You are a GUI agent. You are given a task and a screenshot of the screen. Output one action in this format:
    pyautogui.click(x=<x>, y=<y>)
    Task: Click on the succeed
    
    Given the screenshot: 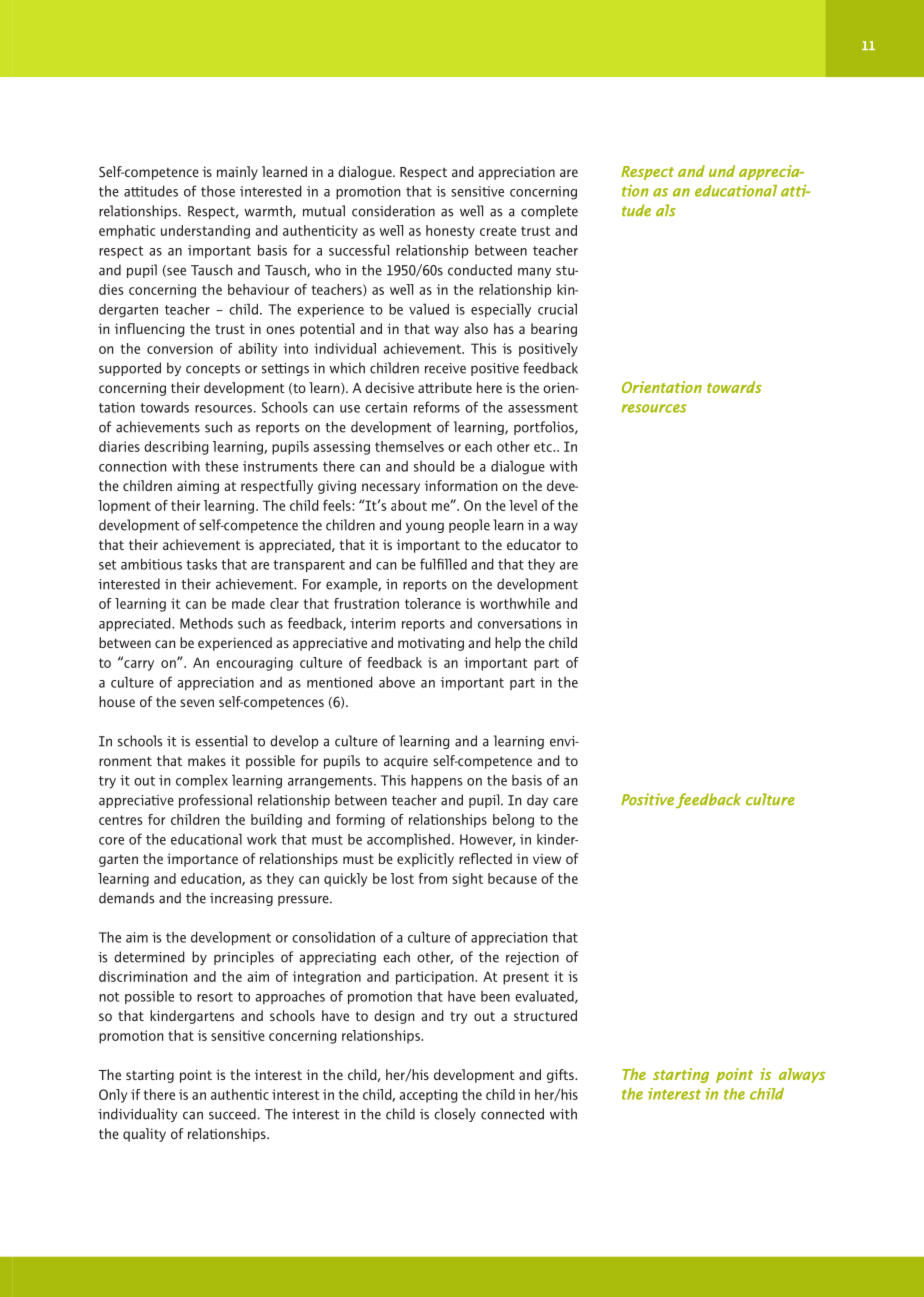 What is the action you would take?
    pyautogui.click(x=232, y=1114)
